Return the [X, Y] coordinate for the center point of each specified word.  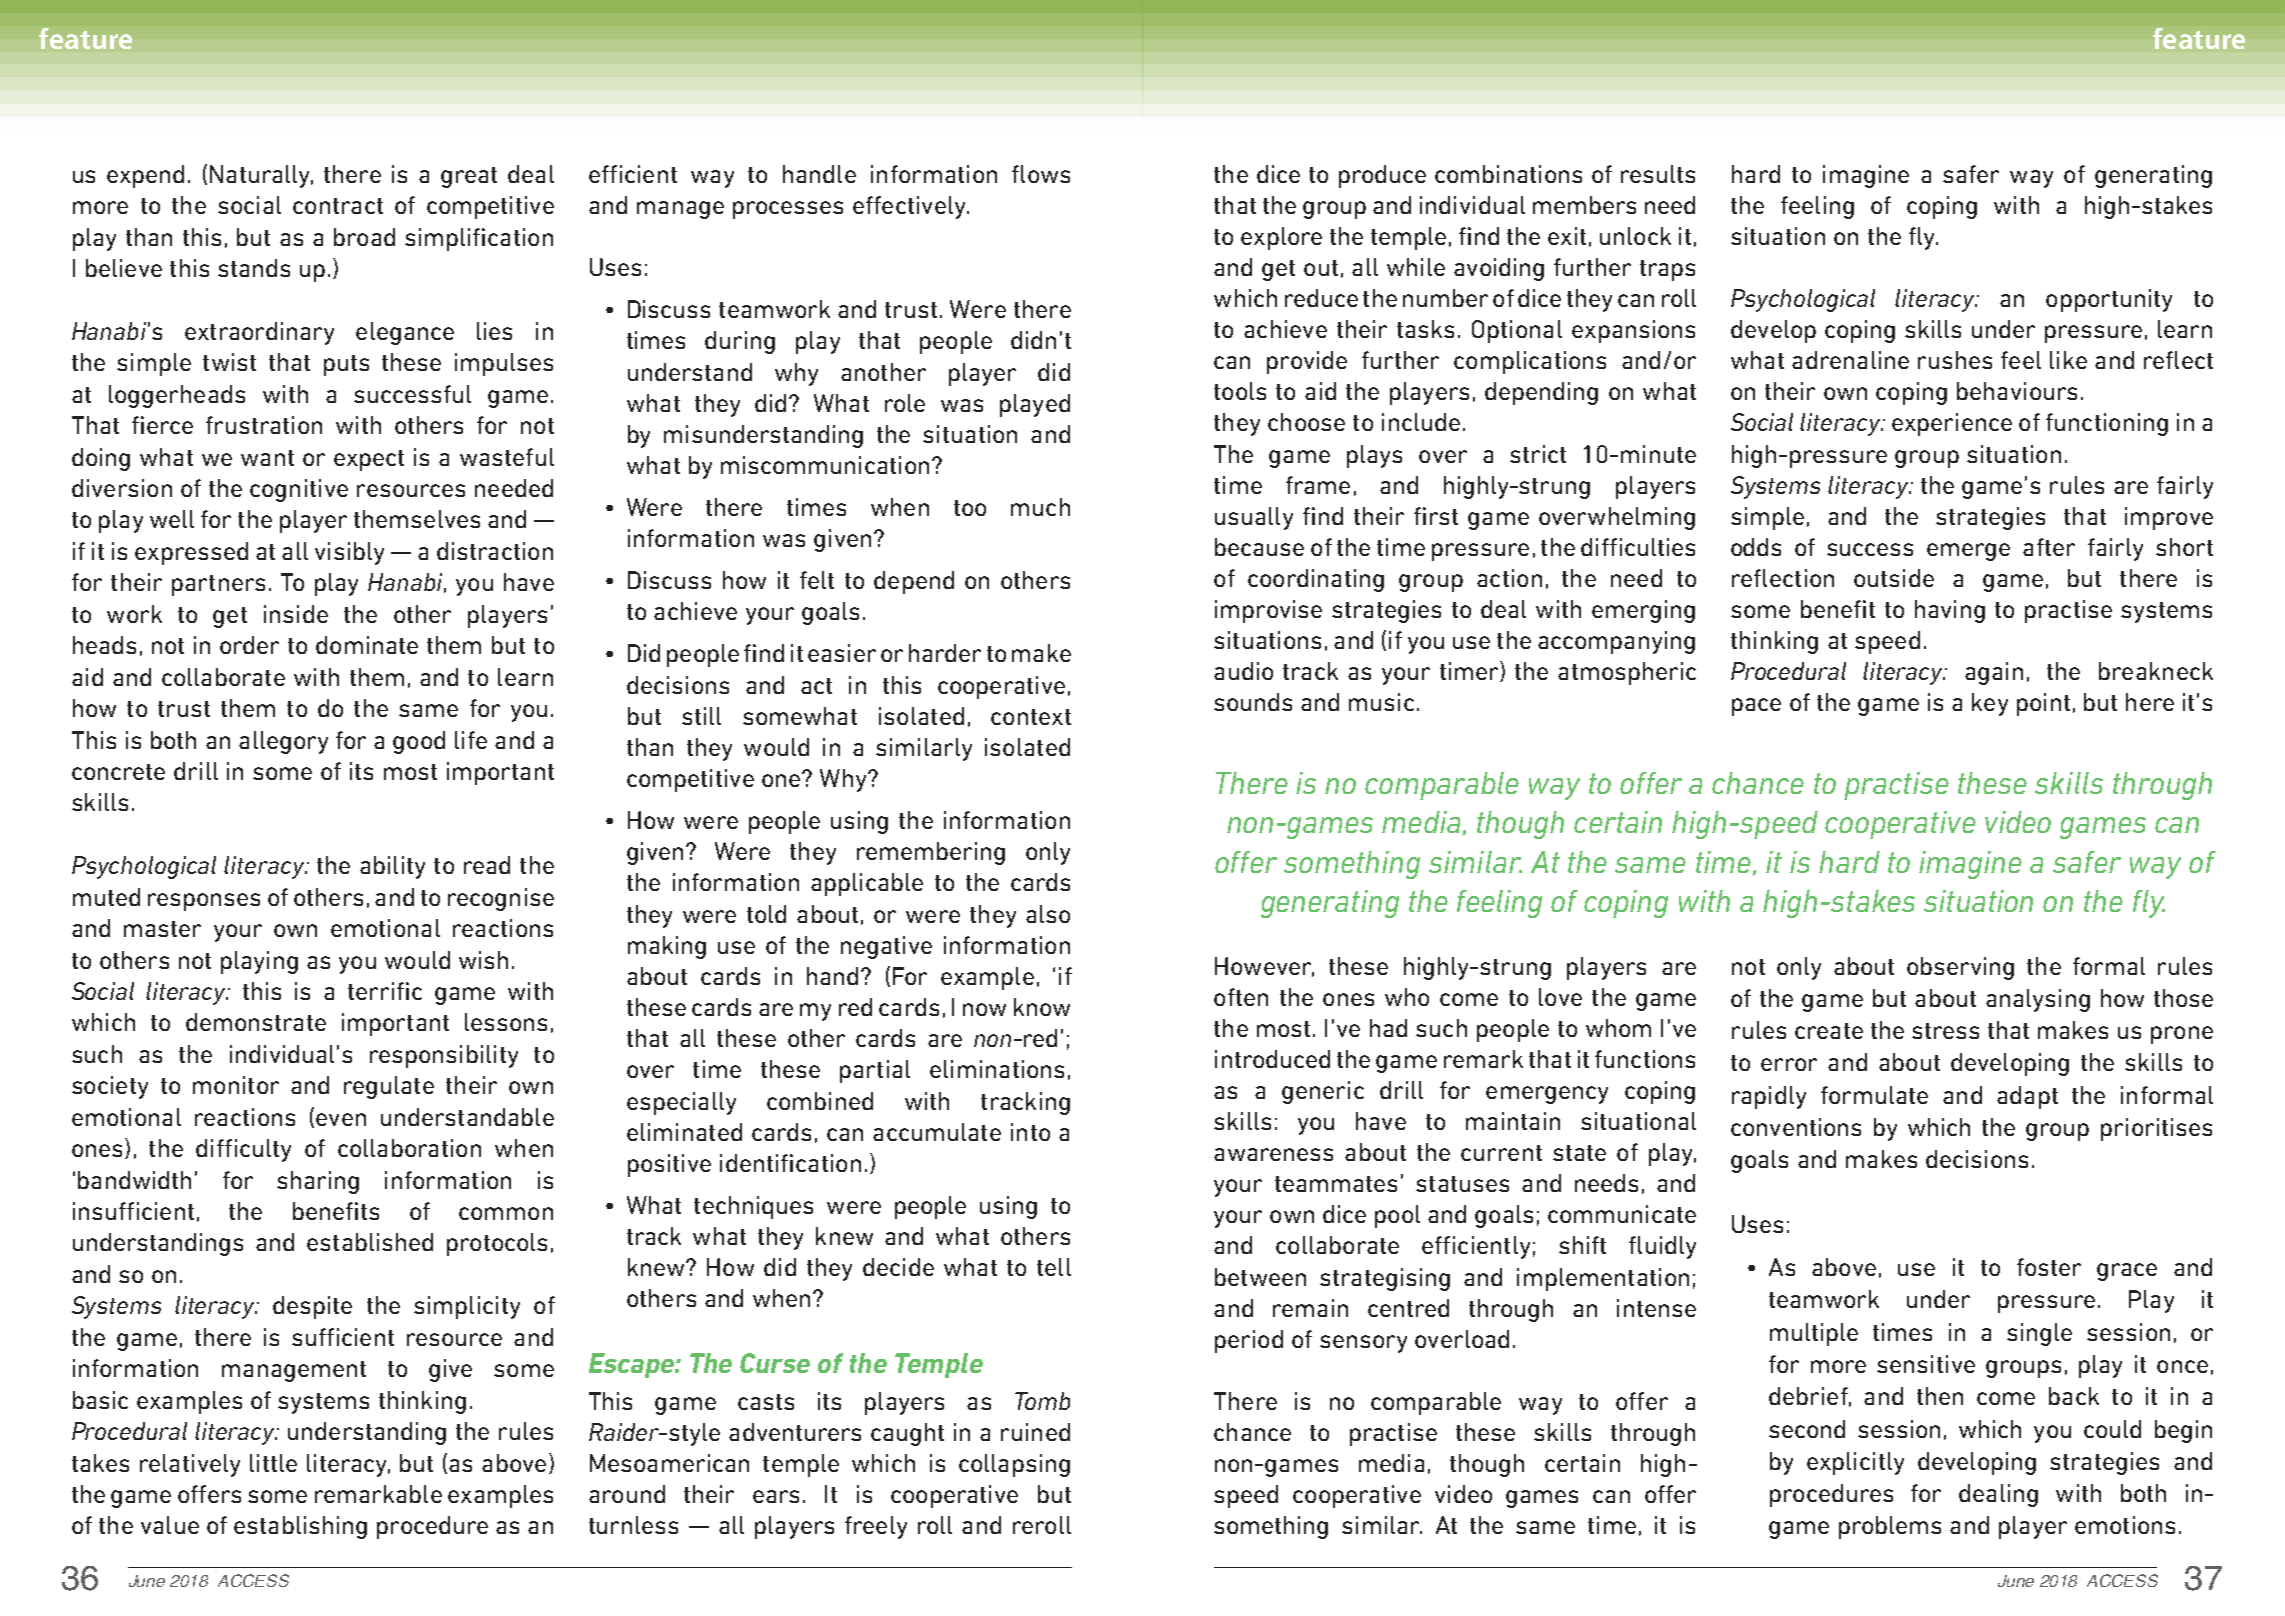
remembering [931, 853]
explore [1281, 238]
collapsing [1014, 1465]
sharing [318, 1182]
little [273, 1463]
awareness [1273, 1154]
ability [392, 867]
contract [338, 206]
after [2049, 547]
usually [1254, 518]
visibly [349, 553]
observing [1960, 968]
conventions [1796, 1127]
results [1658, 174]
